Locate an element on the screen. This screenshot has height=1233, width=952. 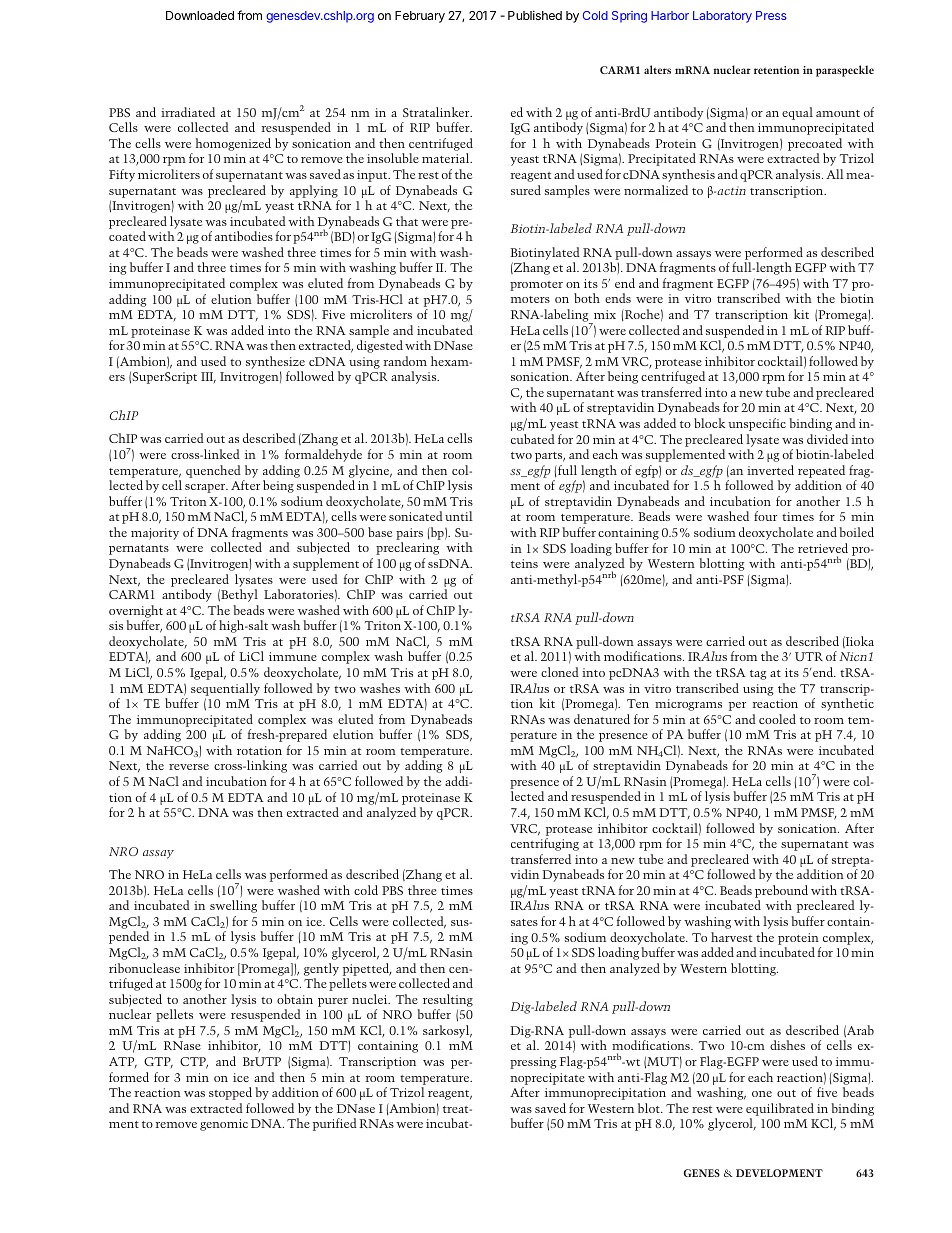
equilibrated is located at coordinates (780, 1109).
